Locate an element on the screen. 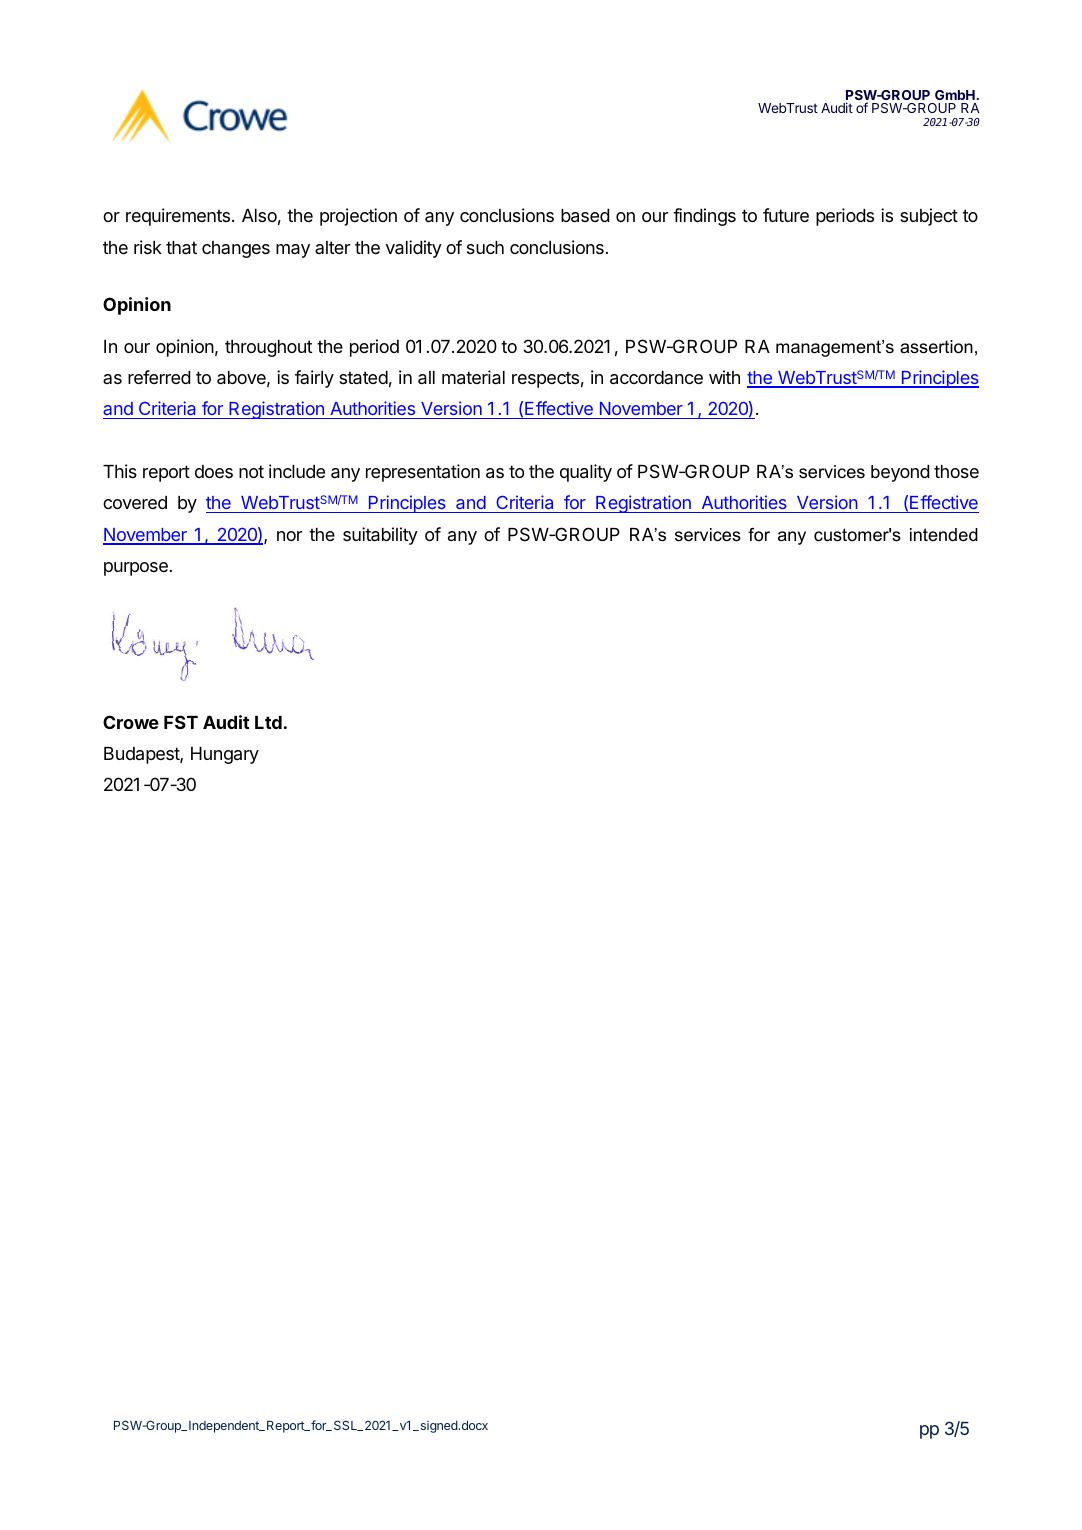  purpose is located at coordinates (136, 569).
